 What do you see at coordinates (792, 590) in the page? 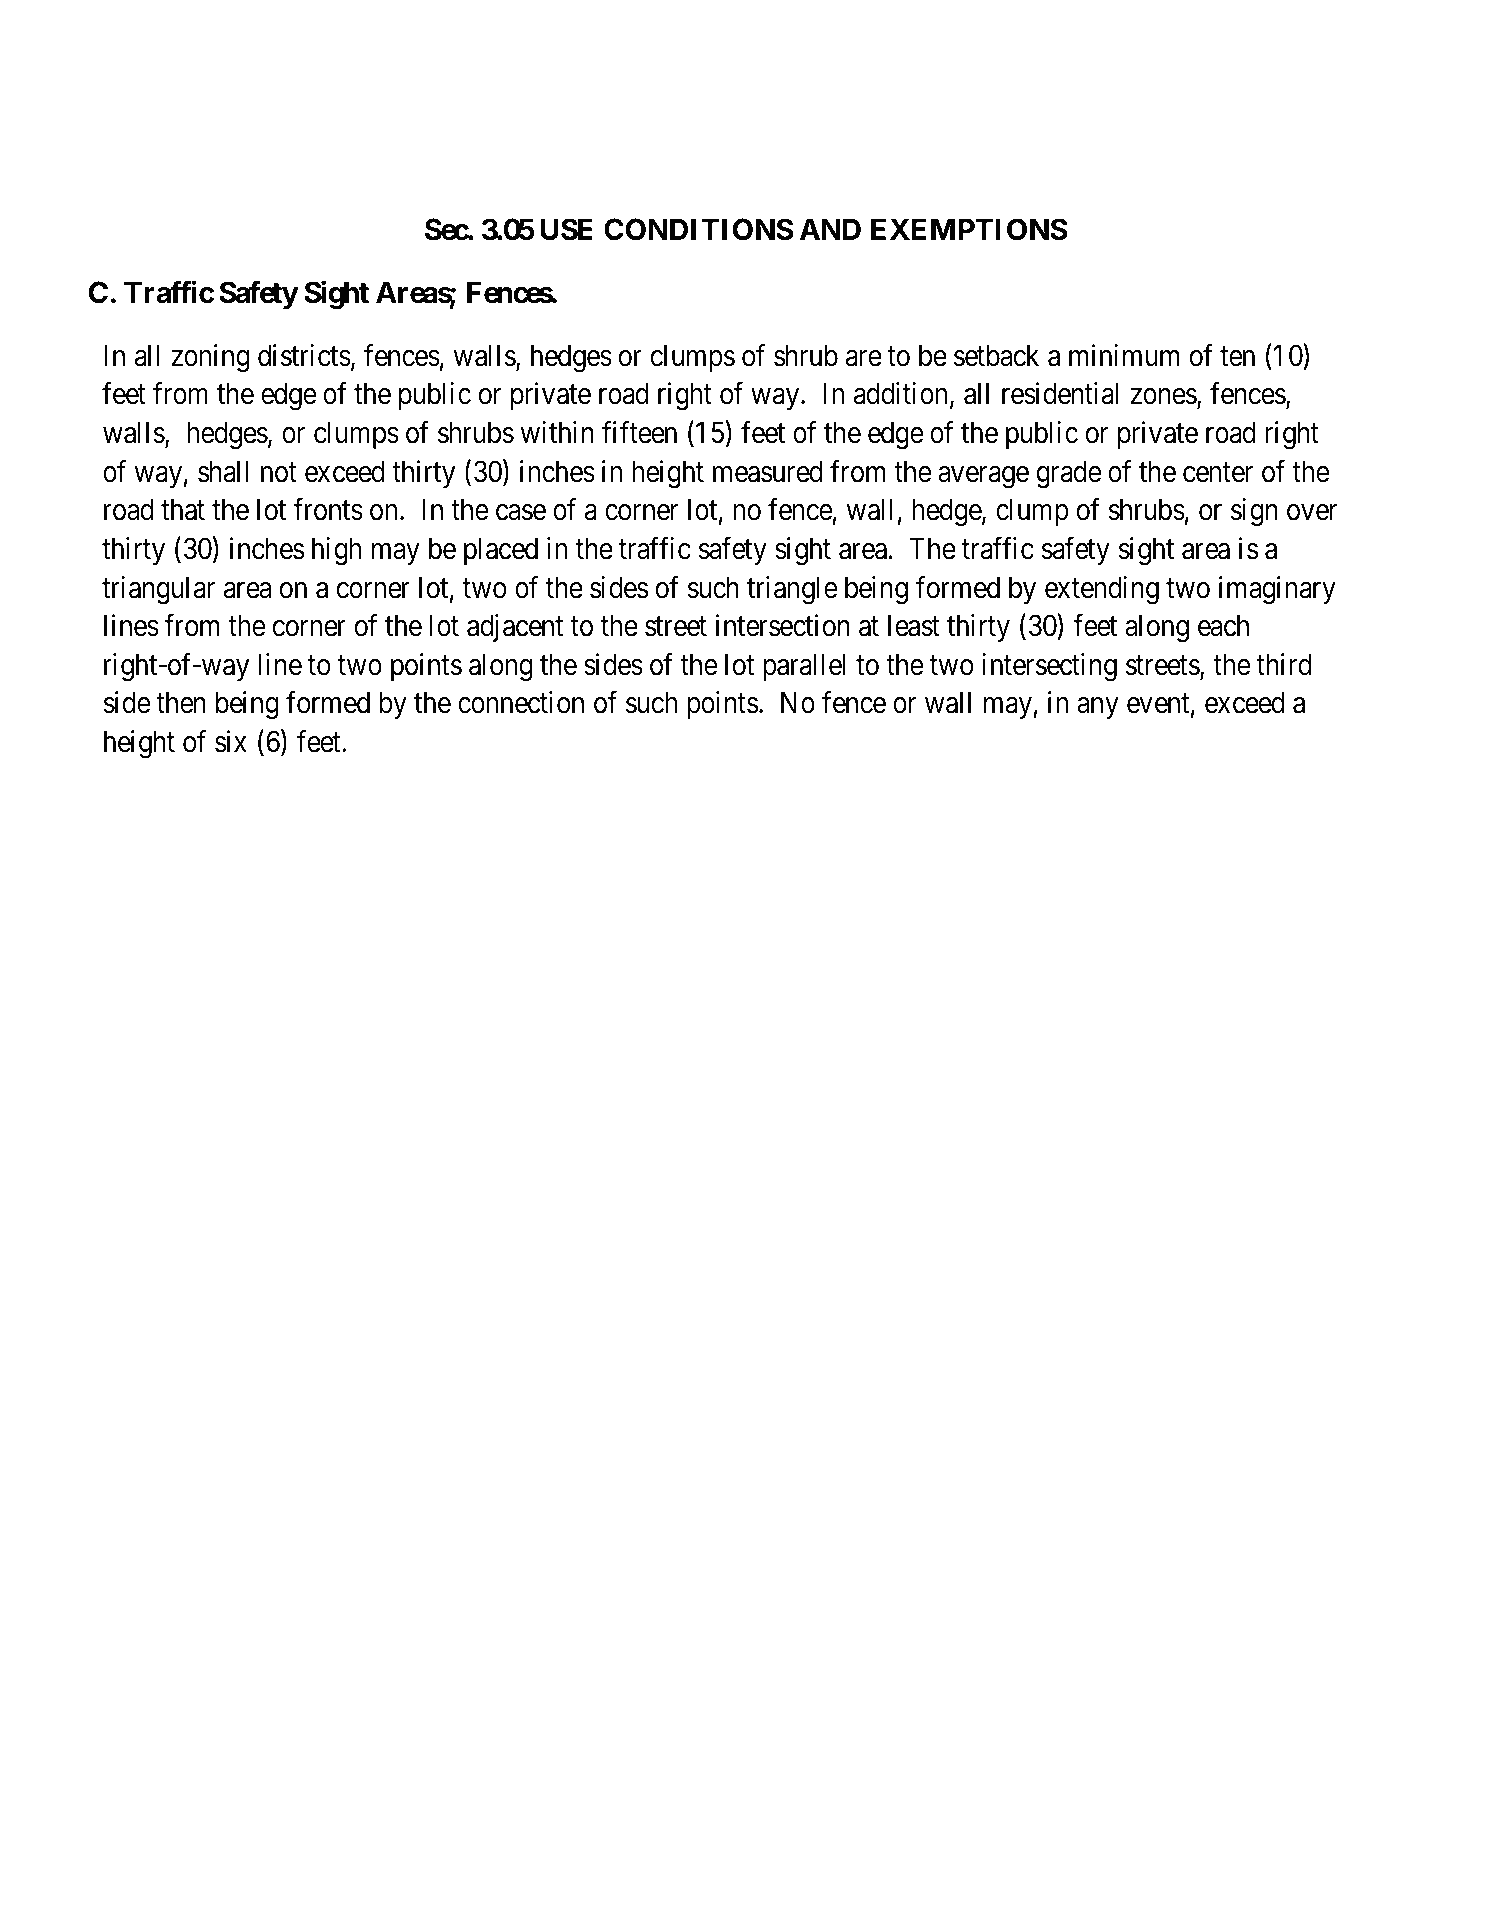
I see `triangle` at bounding box center [792, 590].
